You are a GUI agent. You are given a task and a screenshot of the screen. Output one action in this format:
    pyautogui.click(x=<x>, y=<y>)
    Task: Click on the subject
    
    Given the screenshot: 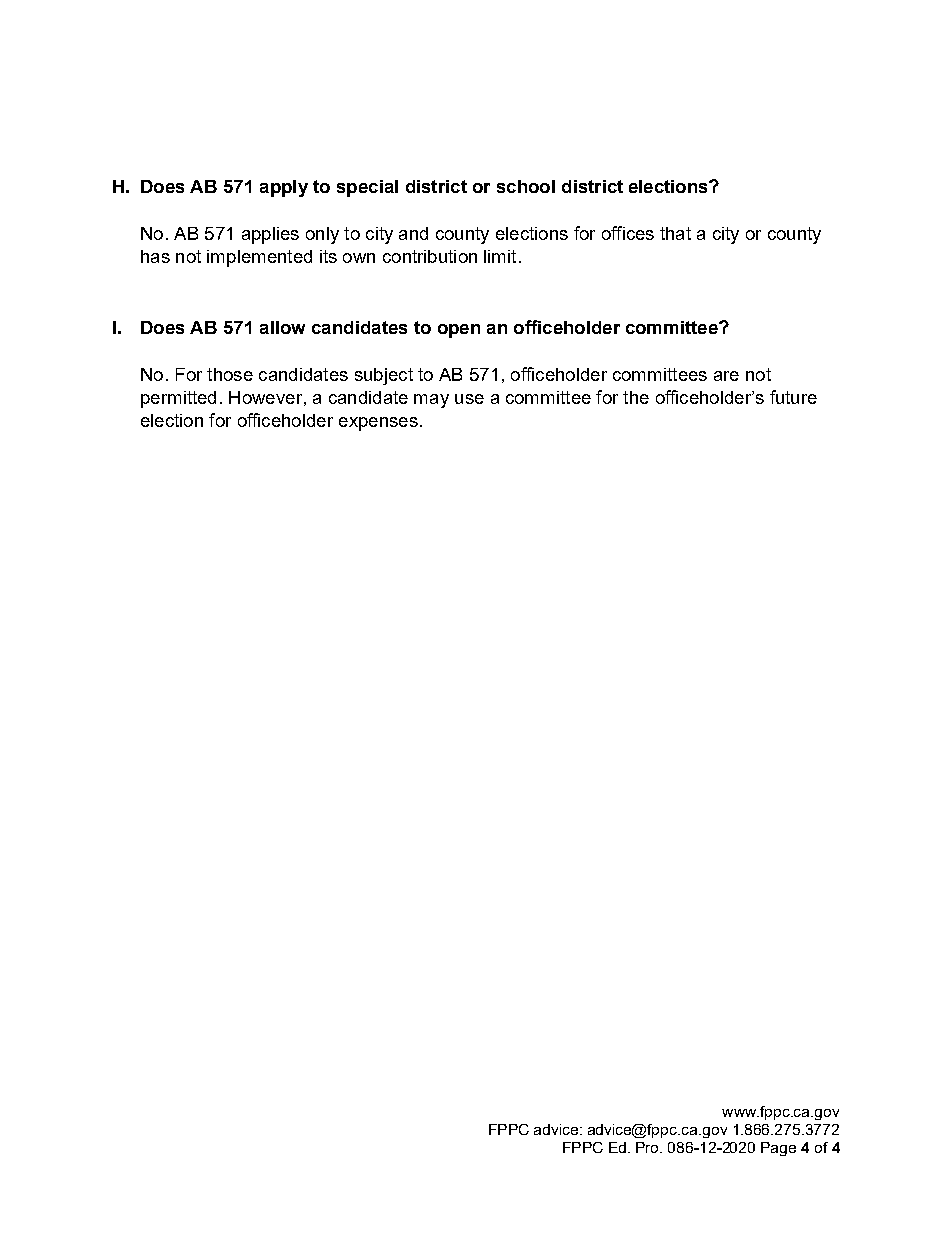 What is the action you would take?
    pyautogui.click(x=384, y=376)
